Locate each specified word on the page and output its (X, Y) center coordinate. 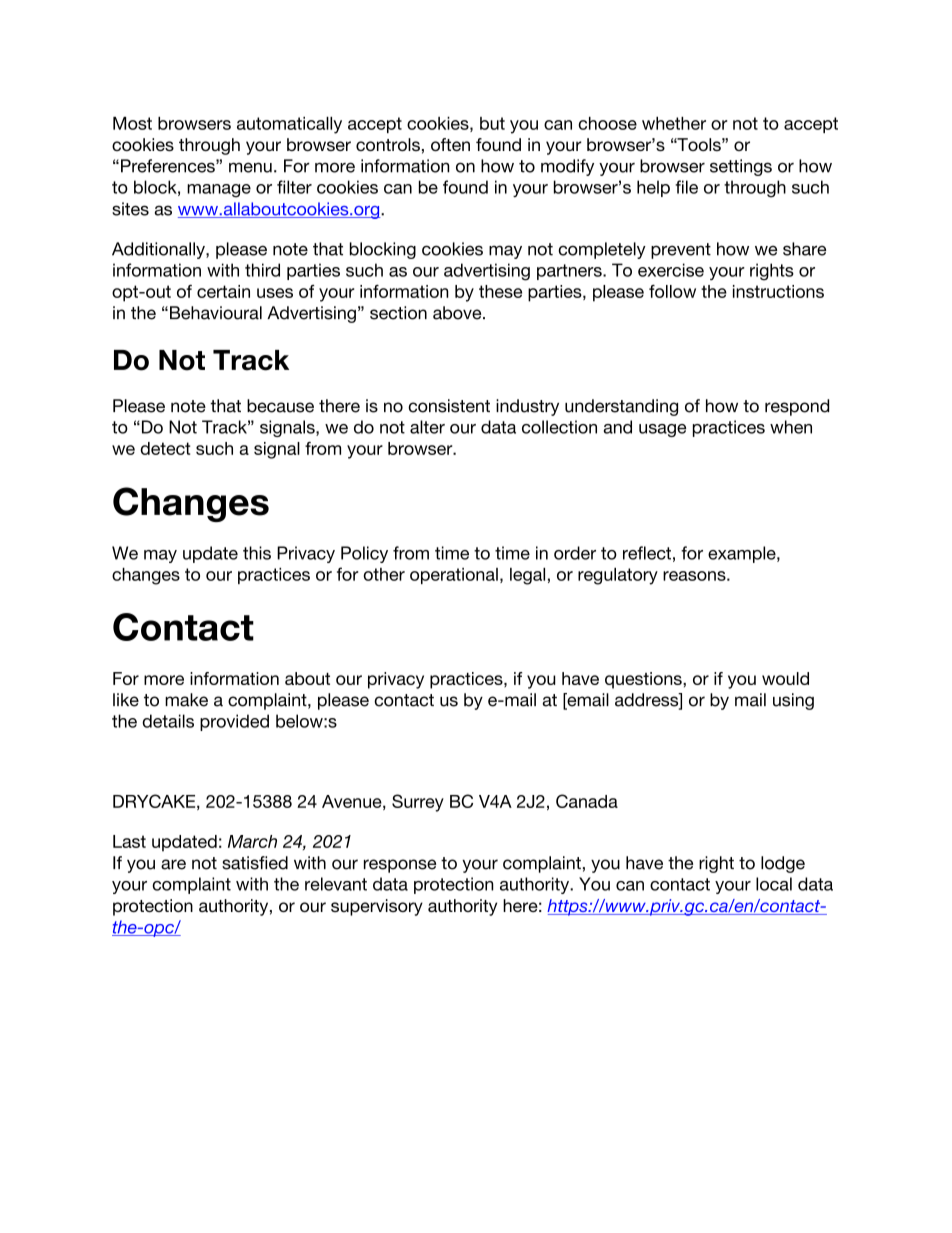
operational (454, 576)
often (450, 144)
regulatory (618, 576)
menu (250, 167)
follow (672, 291)
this (257, 553)
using (793, 701)
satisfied (255, 863)
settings (741, 167)
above (458, 313)
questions (644, 680)
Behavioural (216, 313)
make (186, 700)
